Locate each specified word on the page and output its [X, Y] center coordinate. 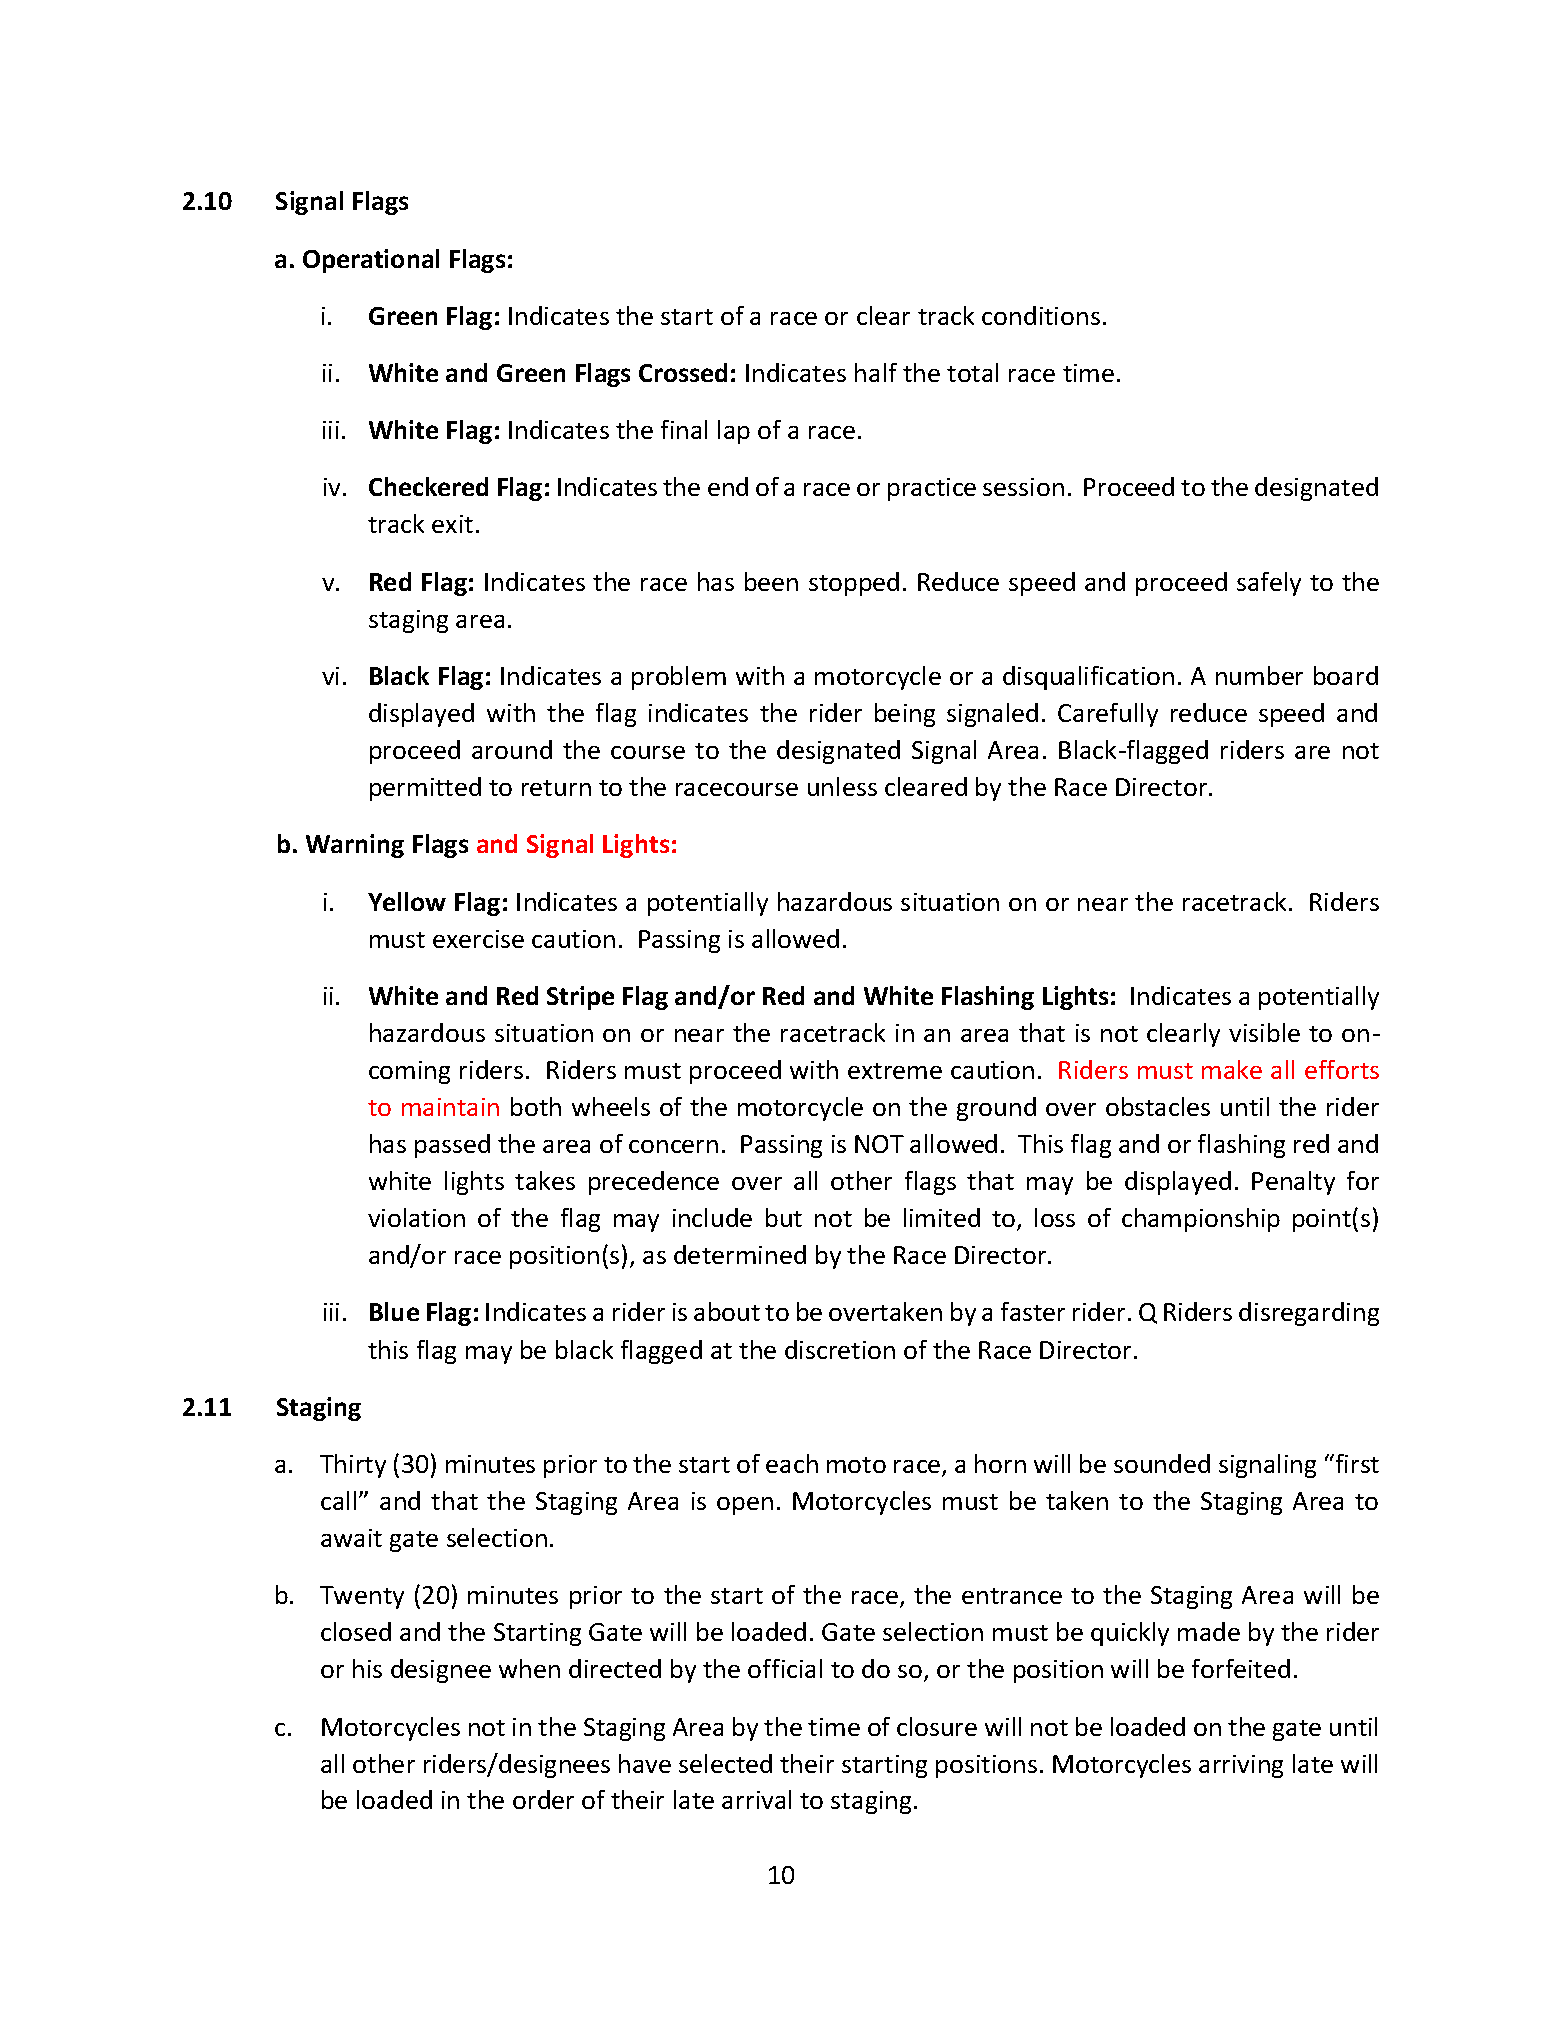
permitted [425, 789]
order [543, 1799]
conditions [1041, 315]
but [784, 1217]
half [876, 372]
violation [416, 1217]
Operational [371, 261]
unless [842, 786]
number [1259, 675]
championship [1201, 1220]
